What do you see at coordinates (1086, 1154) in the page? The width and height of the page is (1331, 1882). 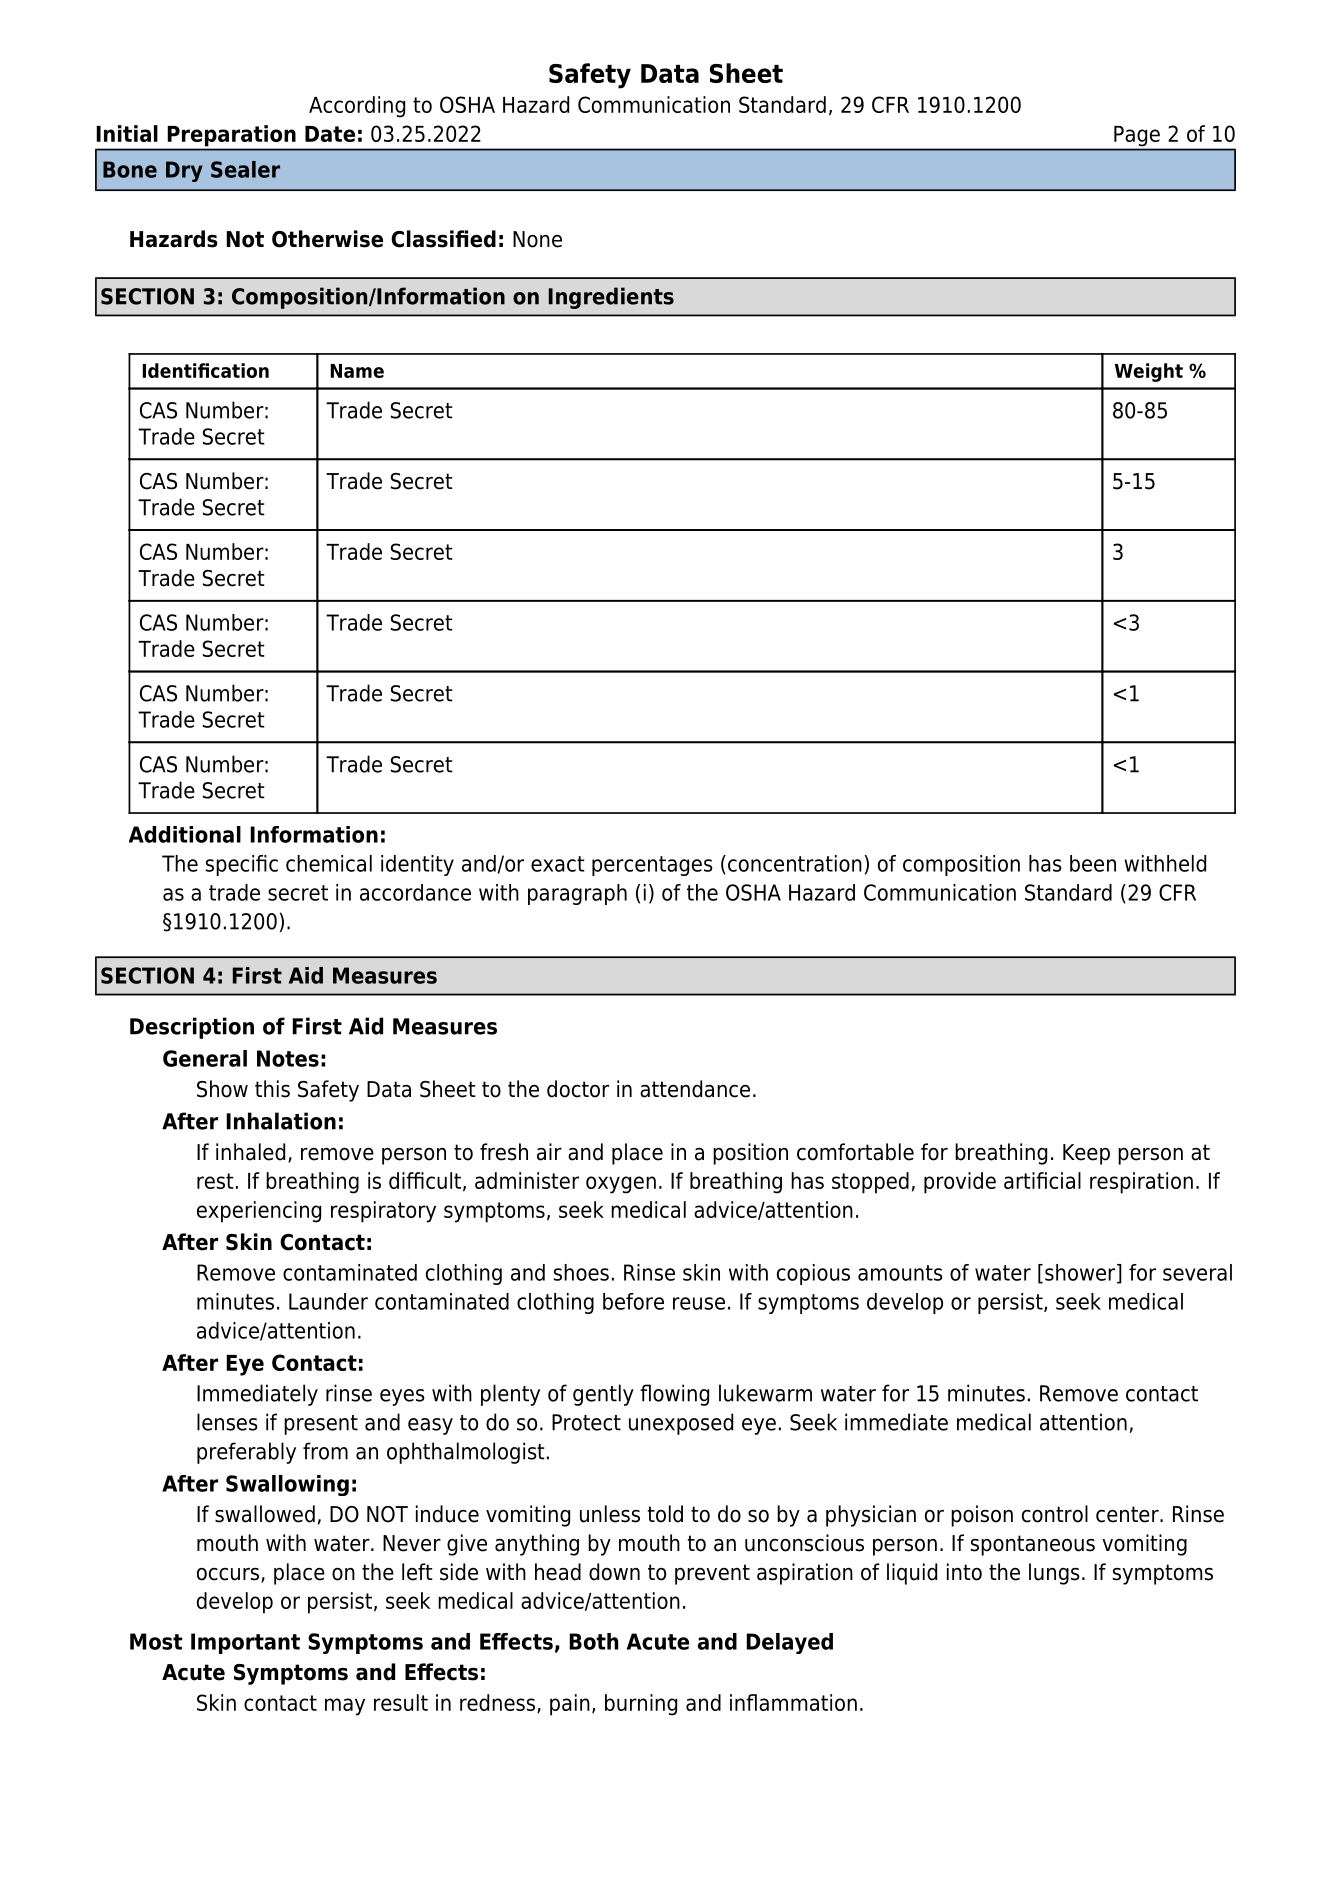 I see `Keep` at bounding box center [1086, 1154].
